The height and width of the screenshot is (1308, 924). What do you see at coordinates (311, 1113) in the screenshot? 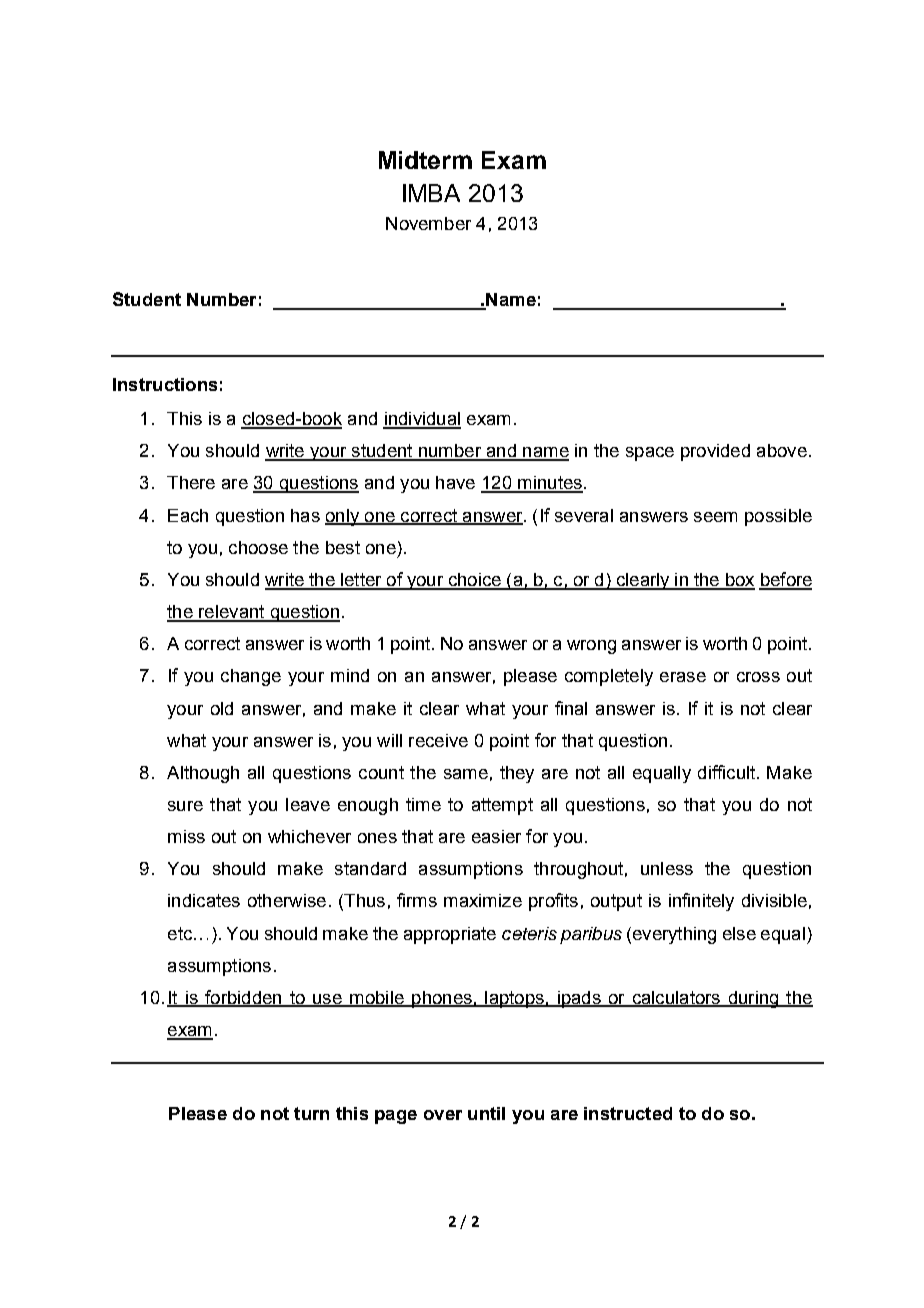
I see `turn` at bounding box center [311, 1113].
